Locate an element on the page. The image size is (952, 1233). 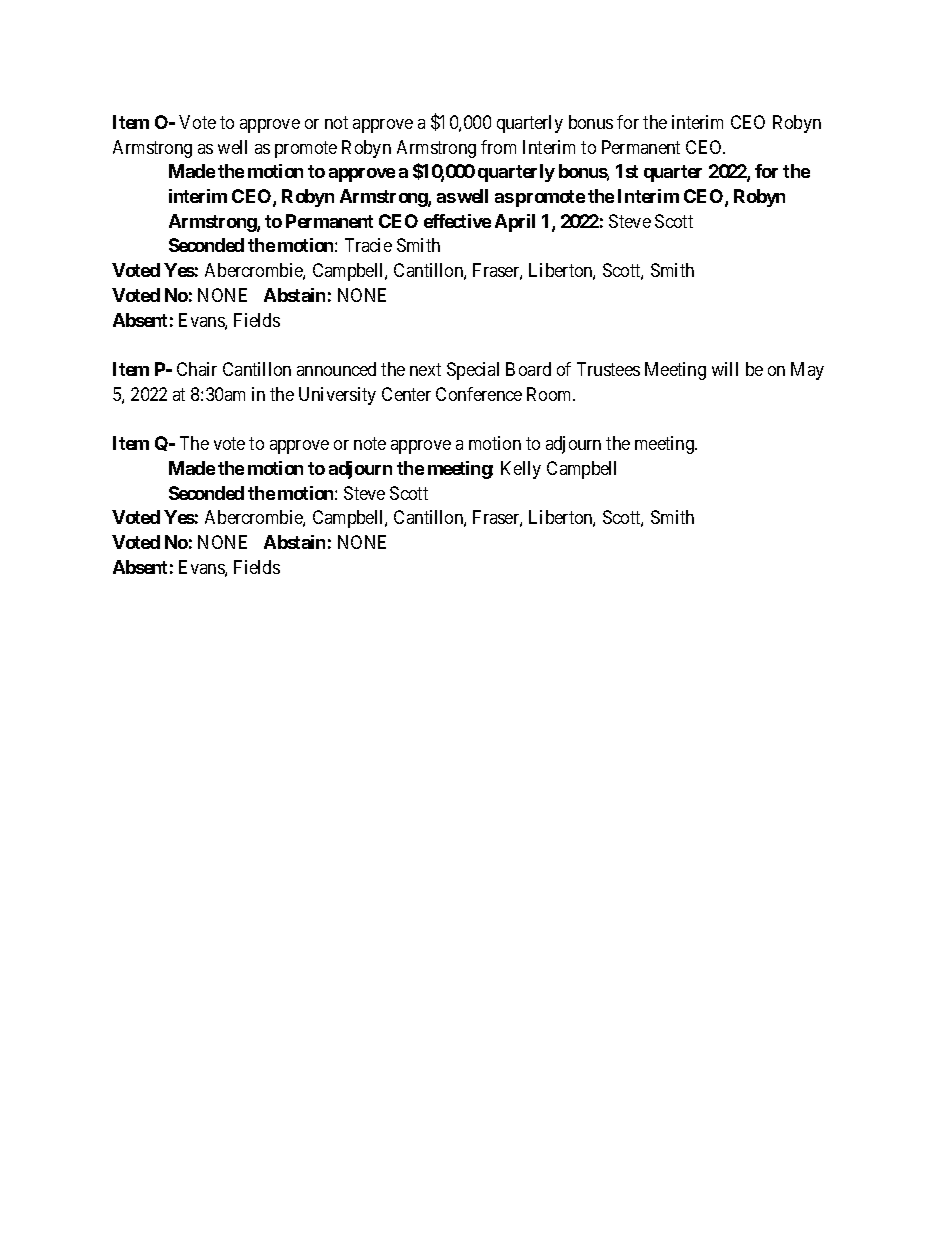
note is located at coordinates (370, 443).
